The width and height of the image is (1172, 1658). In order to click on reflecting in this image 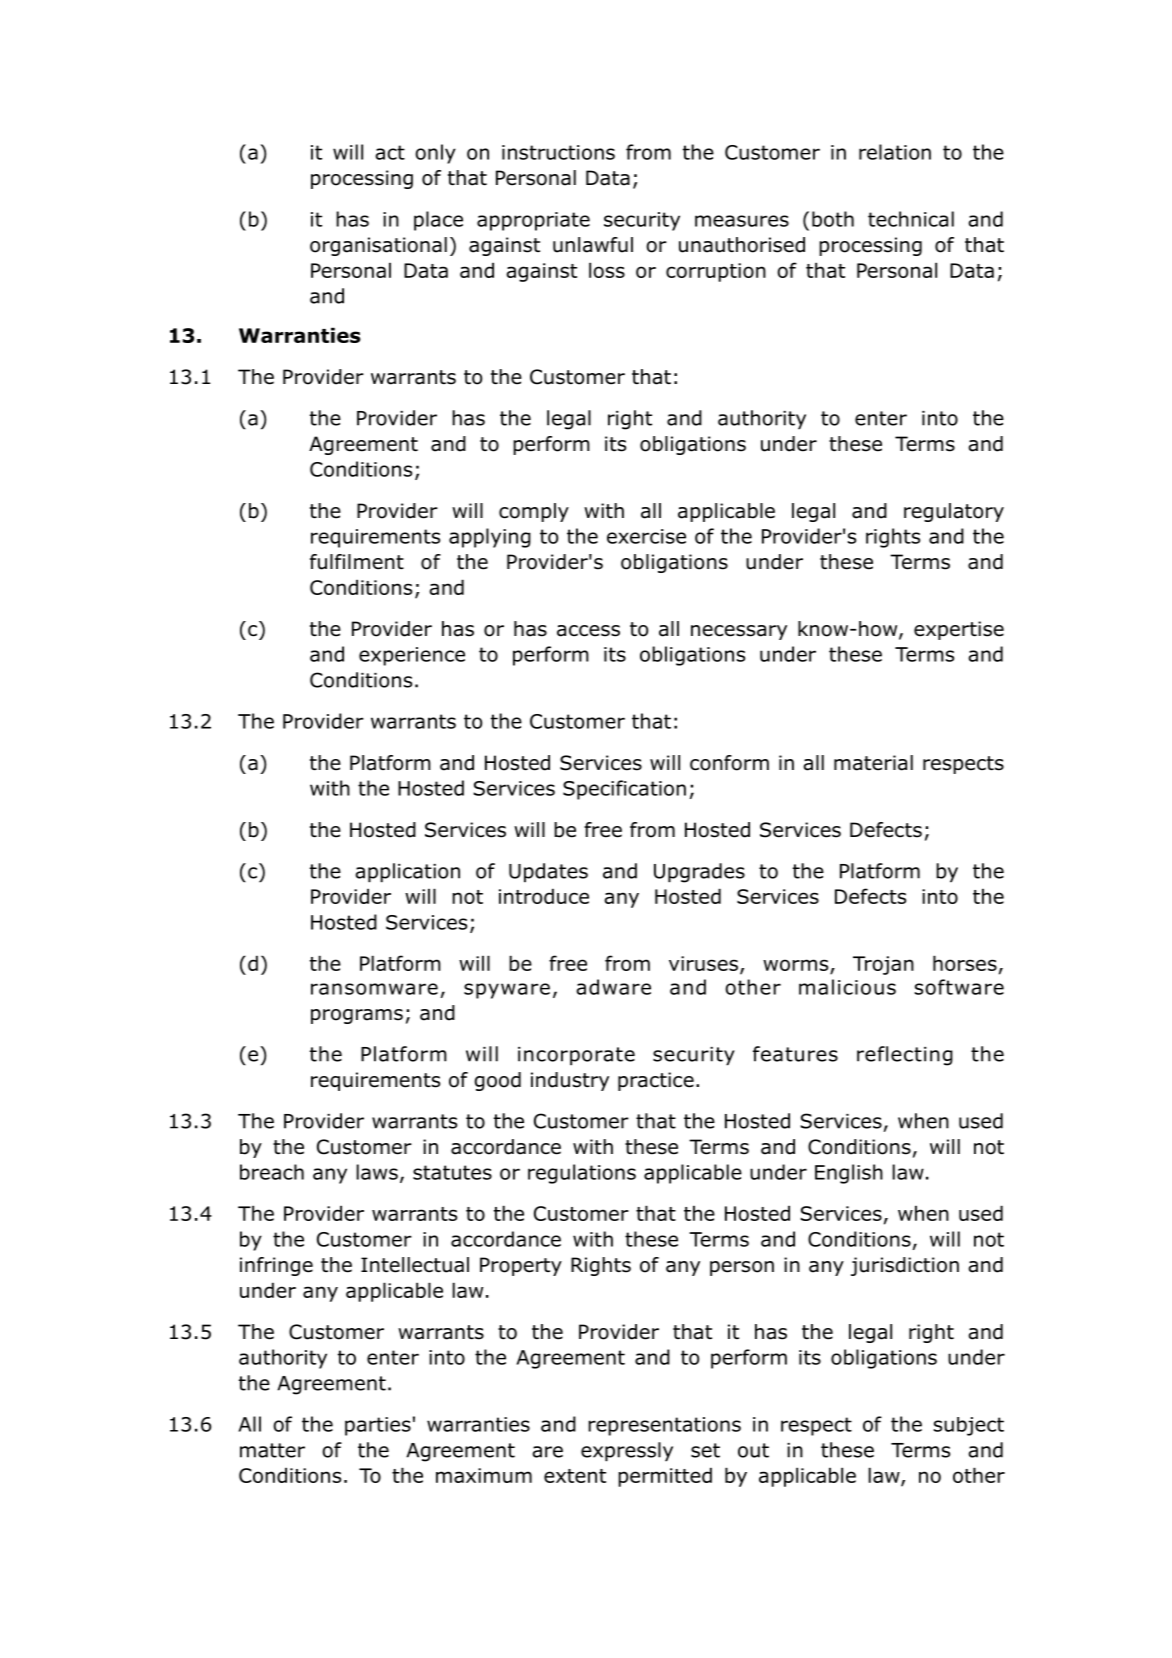, I will do `click(905, 1056)`.
